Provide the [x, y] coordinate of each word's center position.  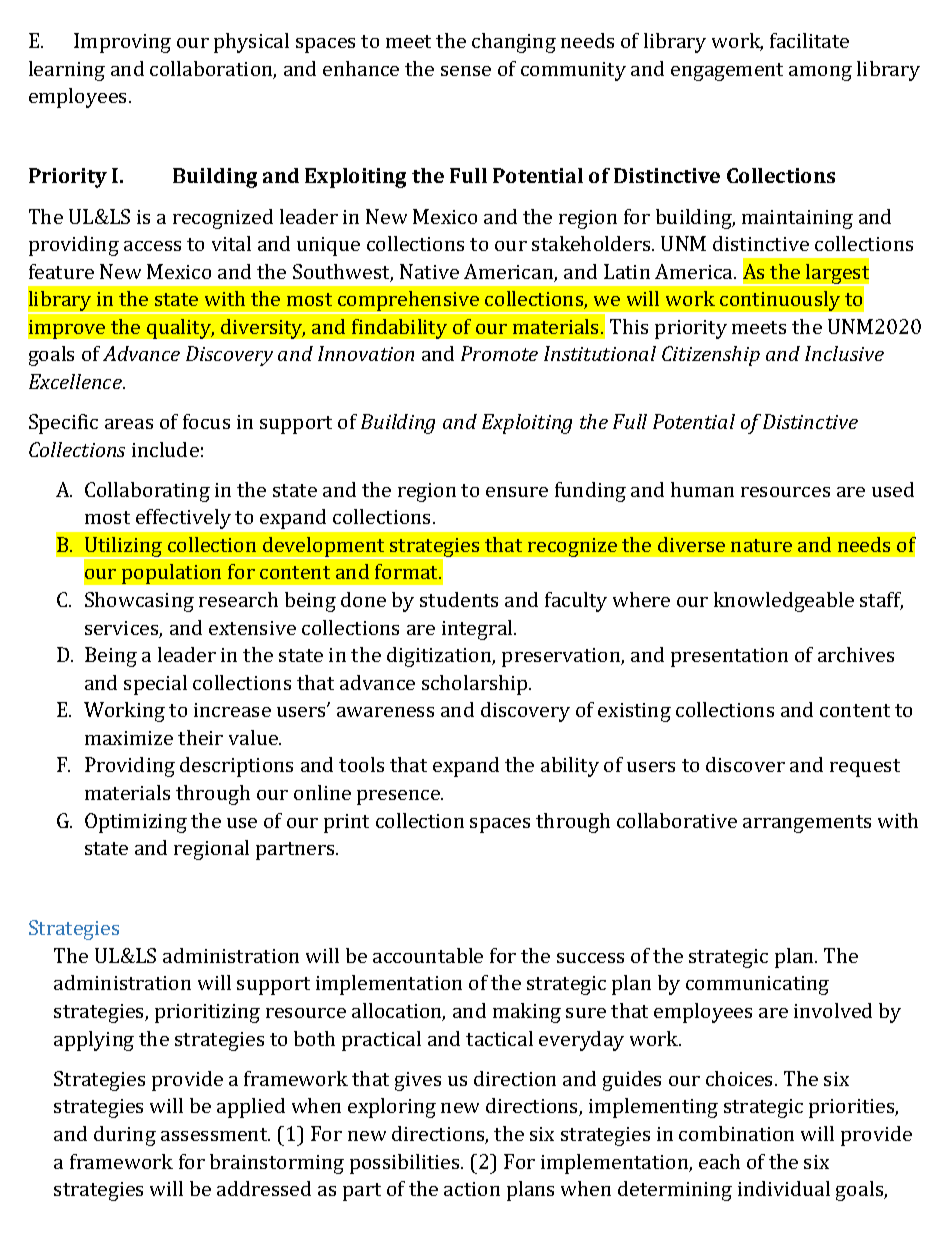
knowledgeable [784, 602]
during [125, 1136]
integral [478, 630]
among [820, 73]
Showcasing [139, 602]
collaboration [213, 70]
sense [466, 71]
